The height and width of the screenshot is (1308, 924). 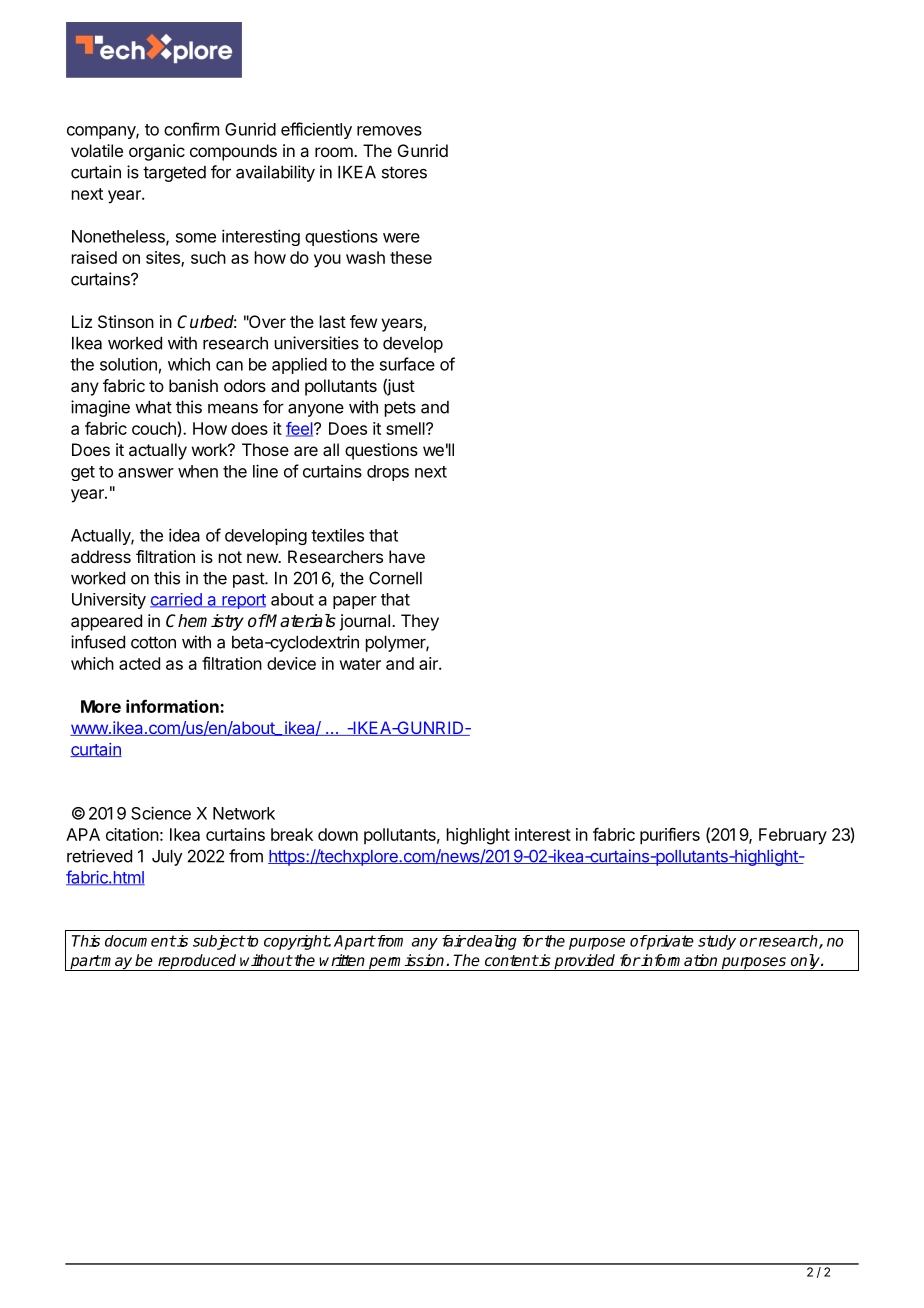 What do you see at coordinates (717, 942) in the screenshot?
I see `study` at bounding box center [717, 942].
